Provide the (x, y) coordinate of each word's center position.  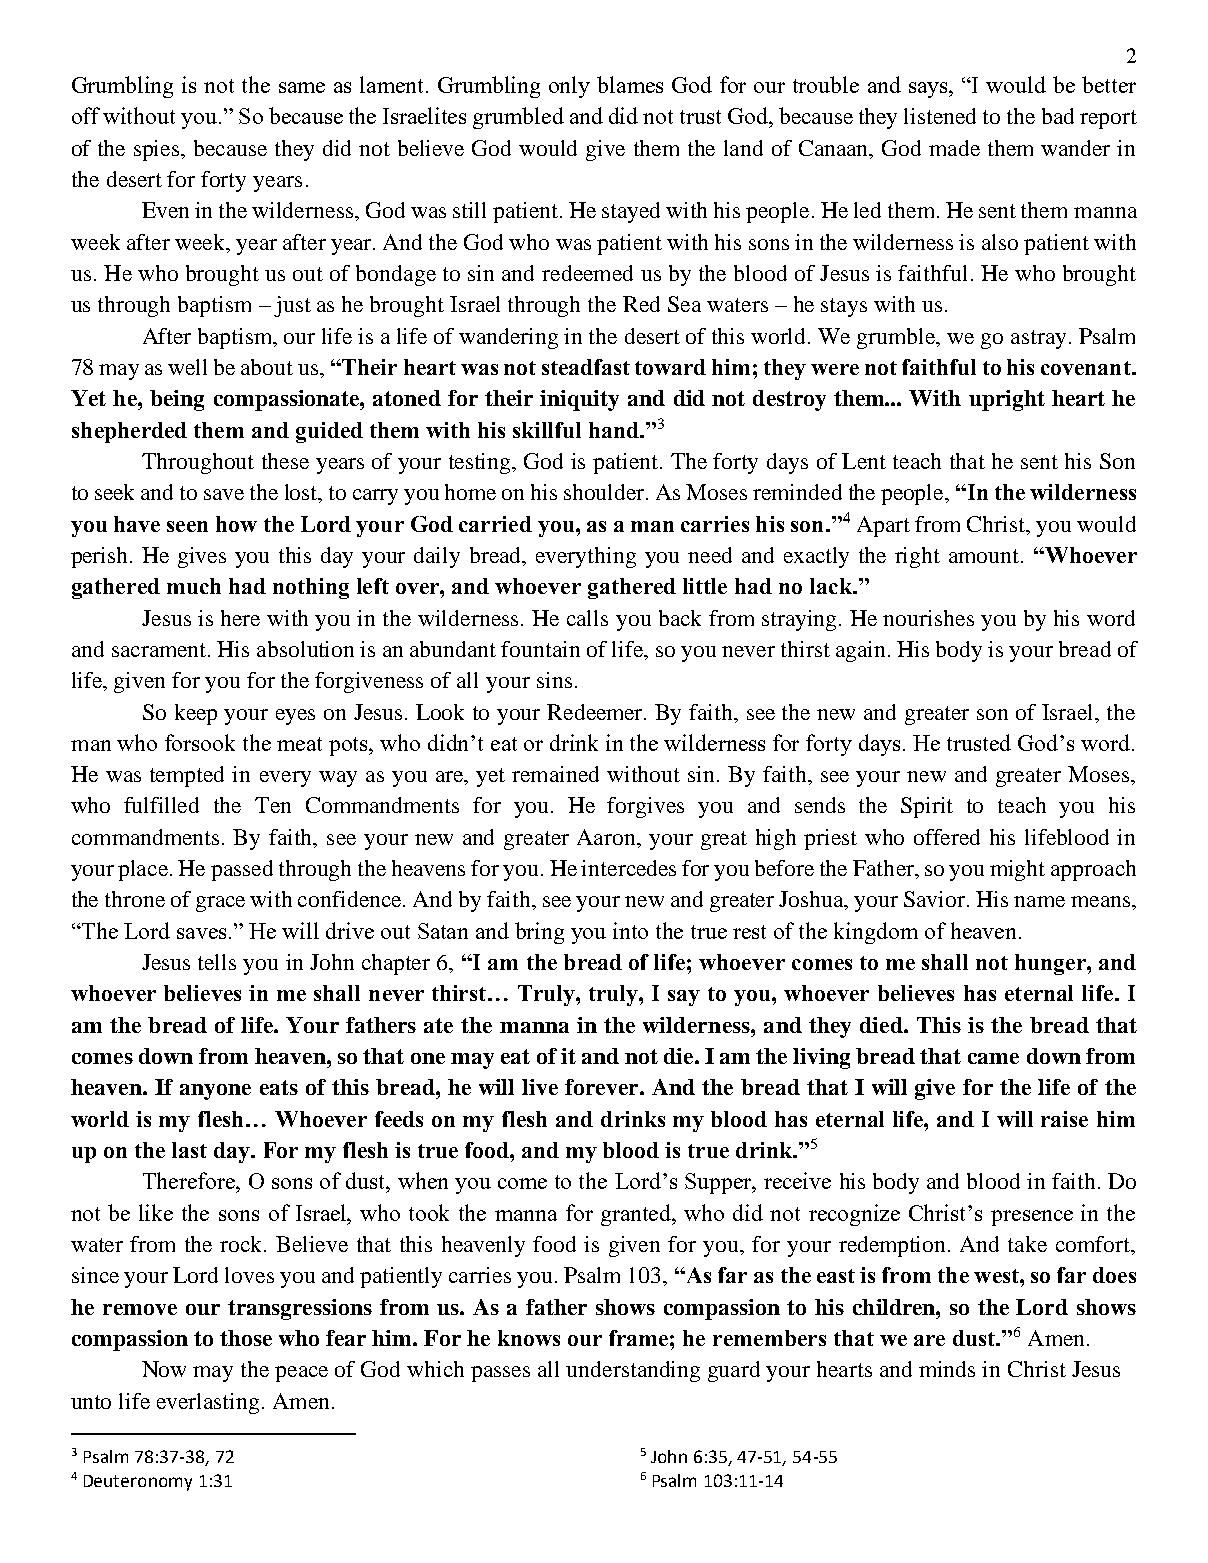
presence (1032, 1218)
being (177, 400)
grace (220, 904)
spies (158, 150)
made (954, 148)
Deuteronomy (138, 1483)
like (156, 1212)
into (630, 930)
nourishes (928, 618)
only (569, 87)
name (1039, 901)
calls (587, 618)
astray (1038, 339)
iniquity (579, 400)
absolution (305, 649)
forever (603, 1087)
